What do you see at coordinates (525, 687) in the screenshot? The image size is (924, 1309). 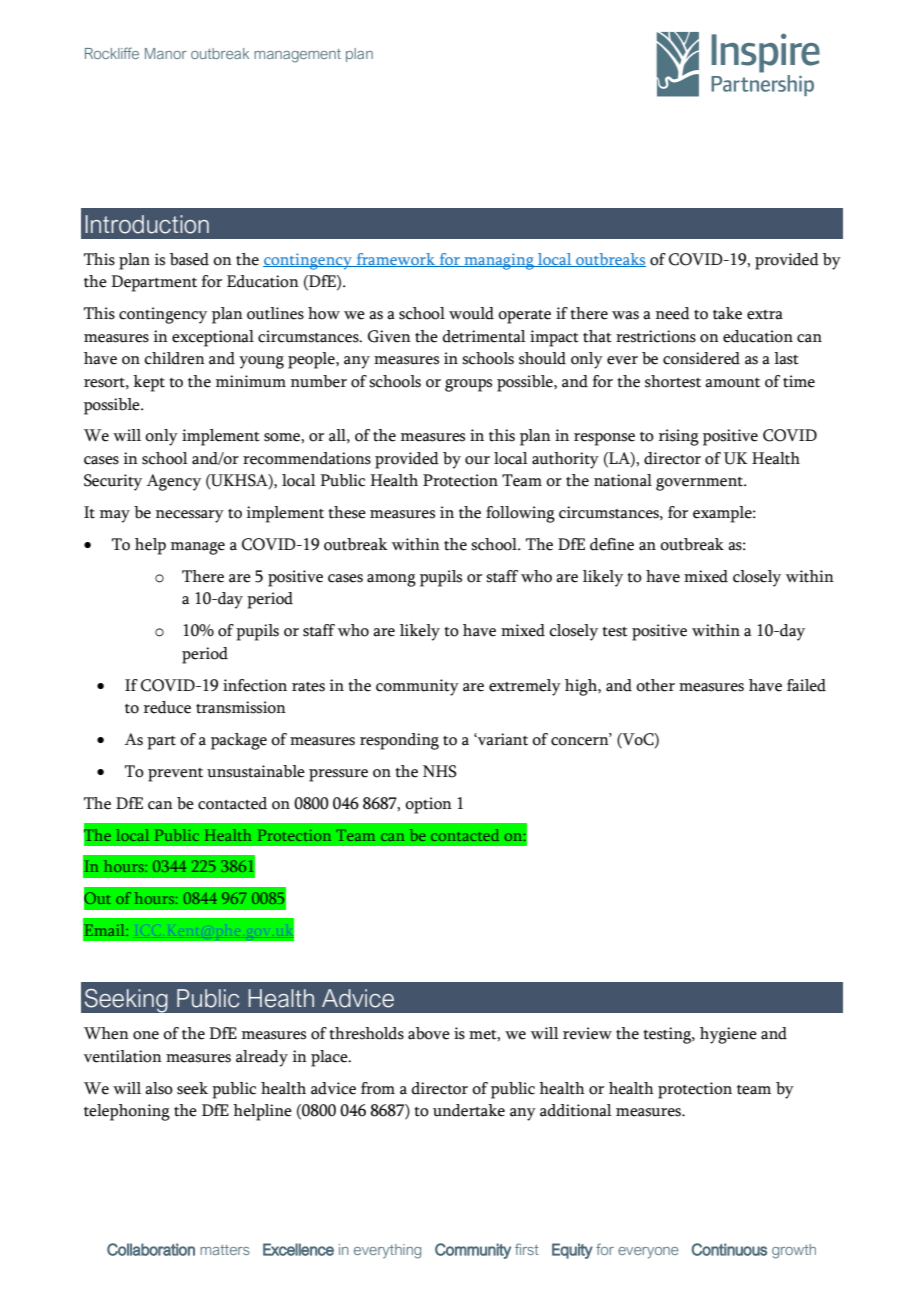 I see `extremely` at bounding box center [525, 687].
